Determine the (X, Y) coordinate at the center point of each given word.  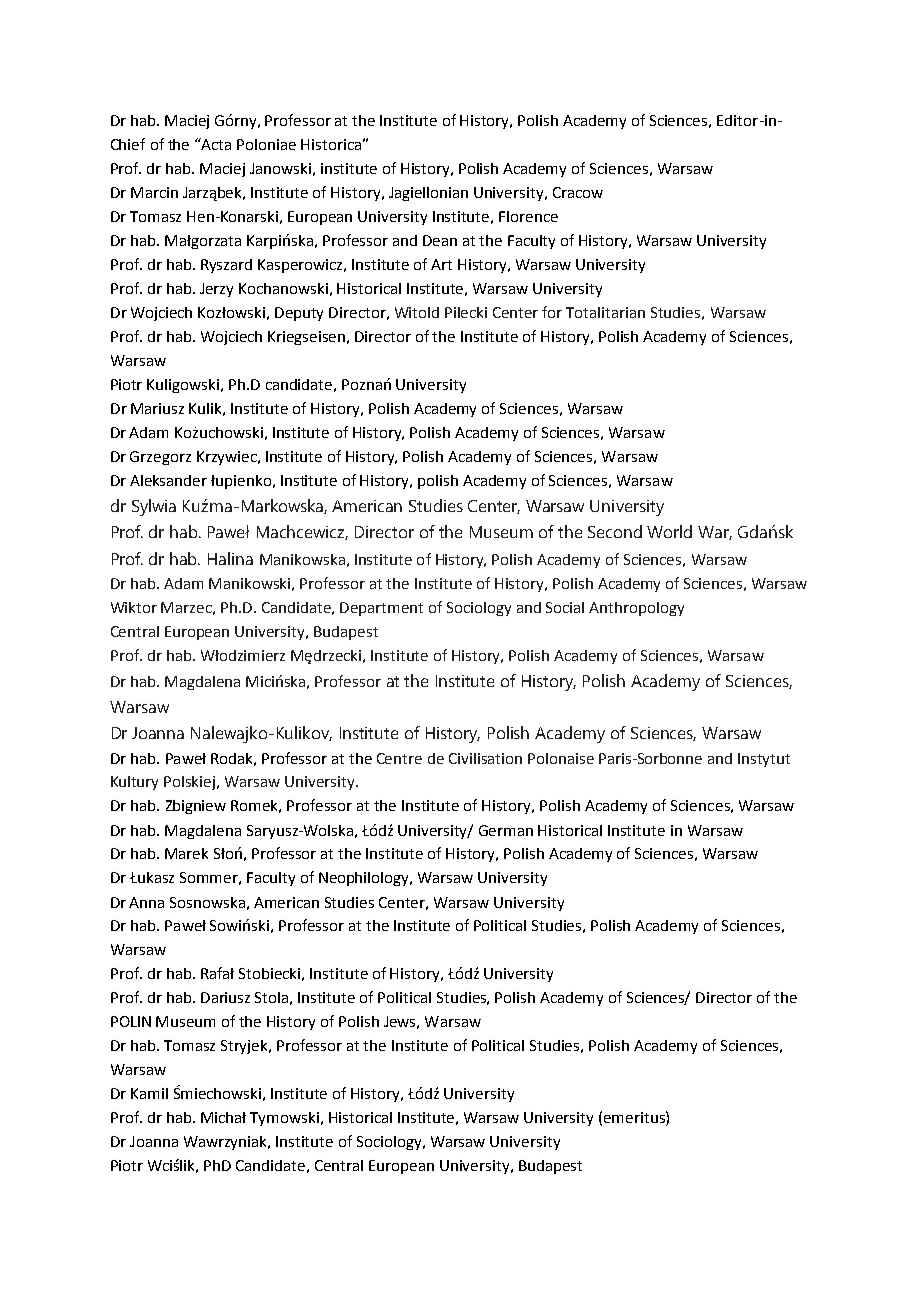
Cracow (578, 192)
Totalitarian (605, 312)
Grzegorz (160, 458)
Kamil (149, 1093)
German (506, 830)
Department (381, 609)
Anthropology (636, 609)
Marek (186, 853)
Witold (417, 312)
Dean (440, 240)
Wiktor (134, 607)
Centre (399, 758)
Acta (215, 144)
